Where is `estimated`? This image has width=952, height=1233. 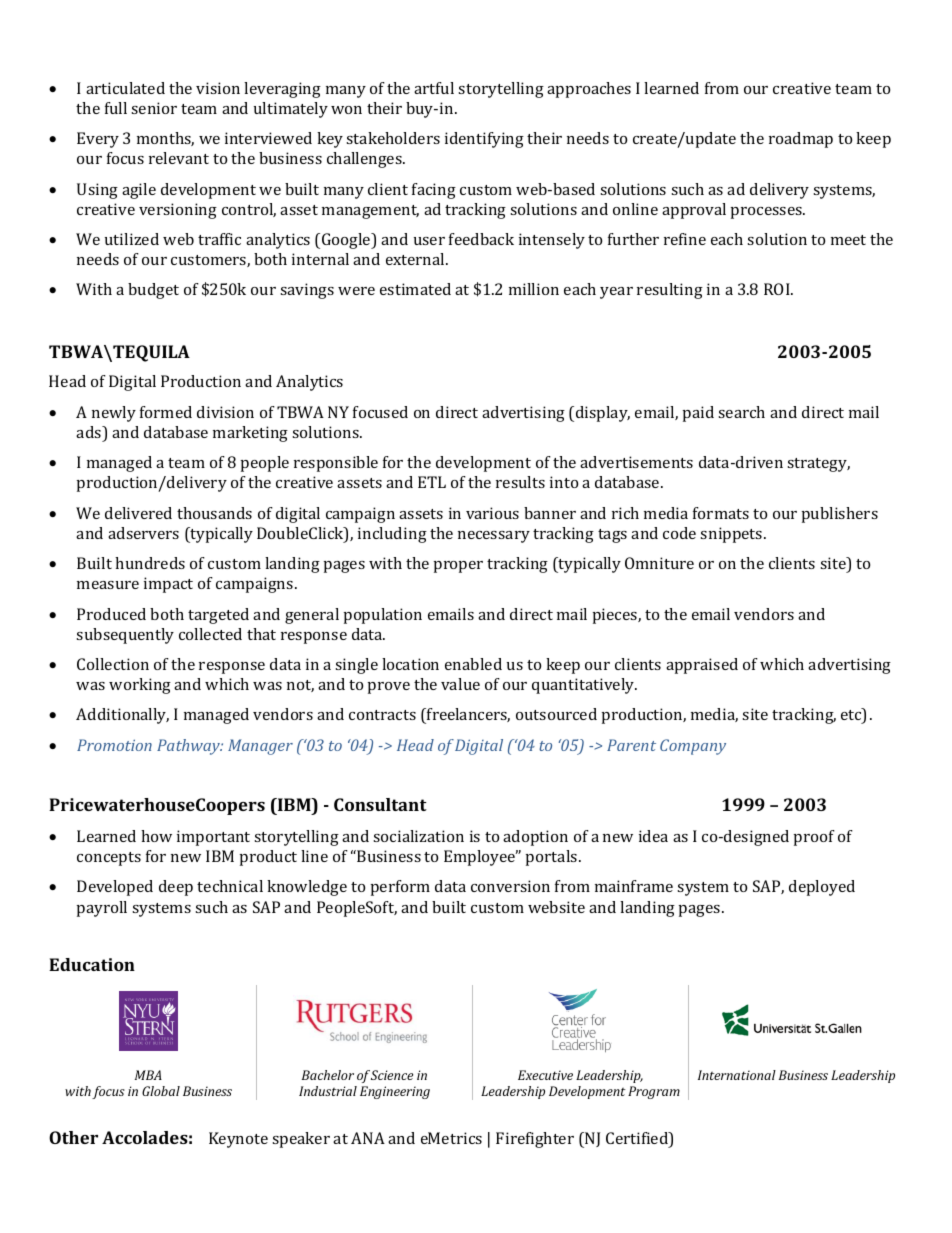
estimated is located at coordinates (415, 289).
